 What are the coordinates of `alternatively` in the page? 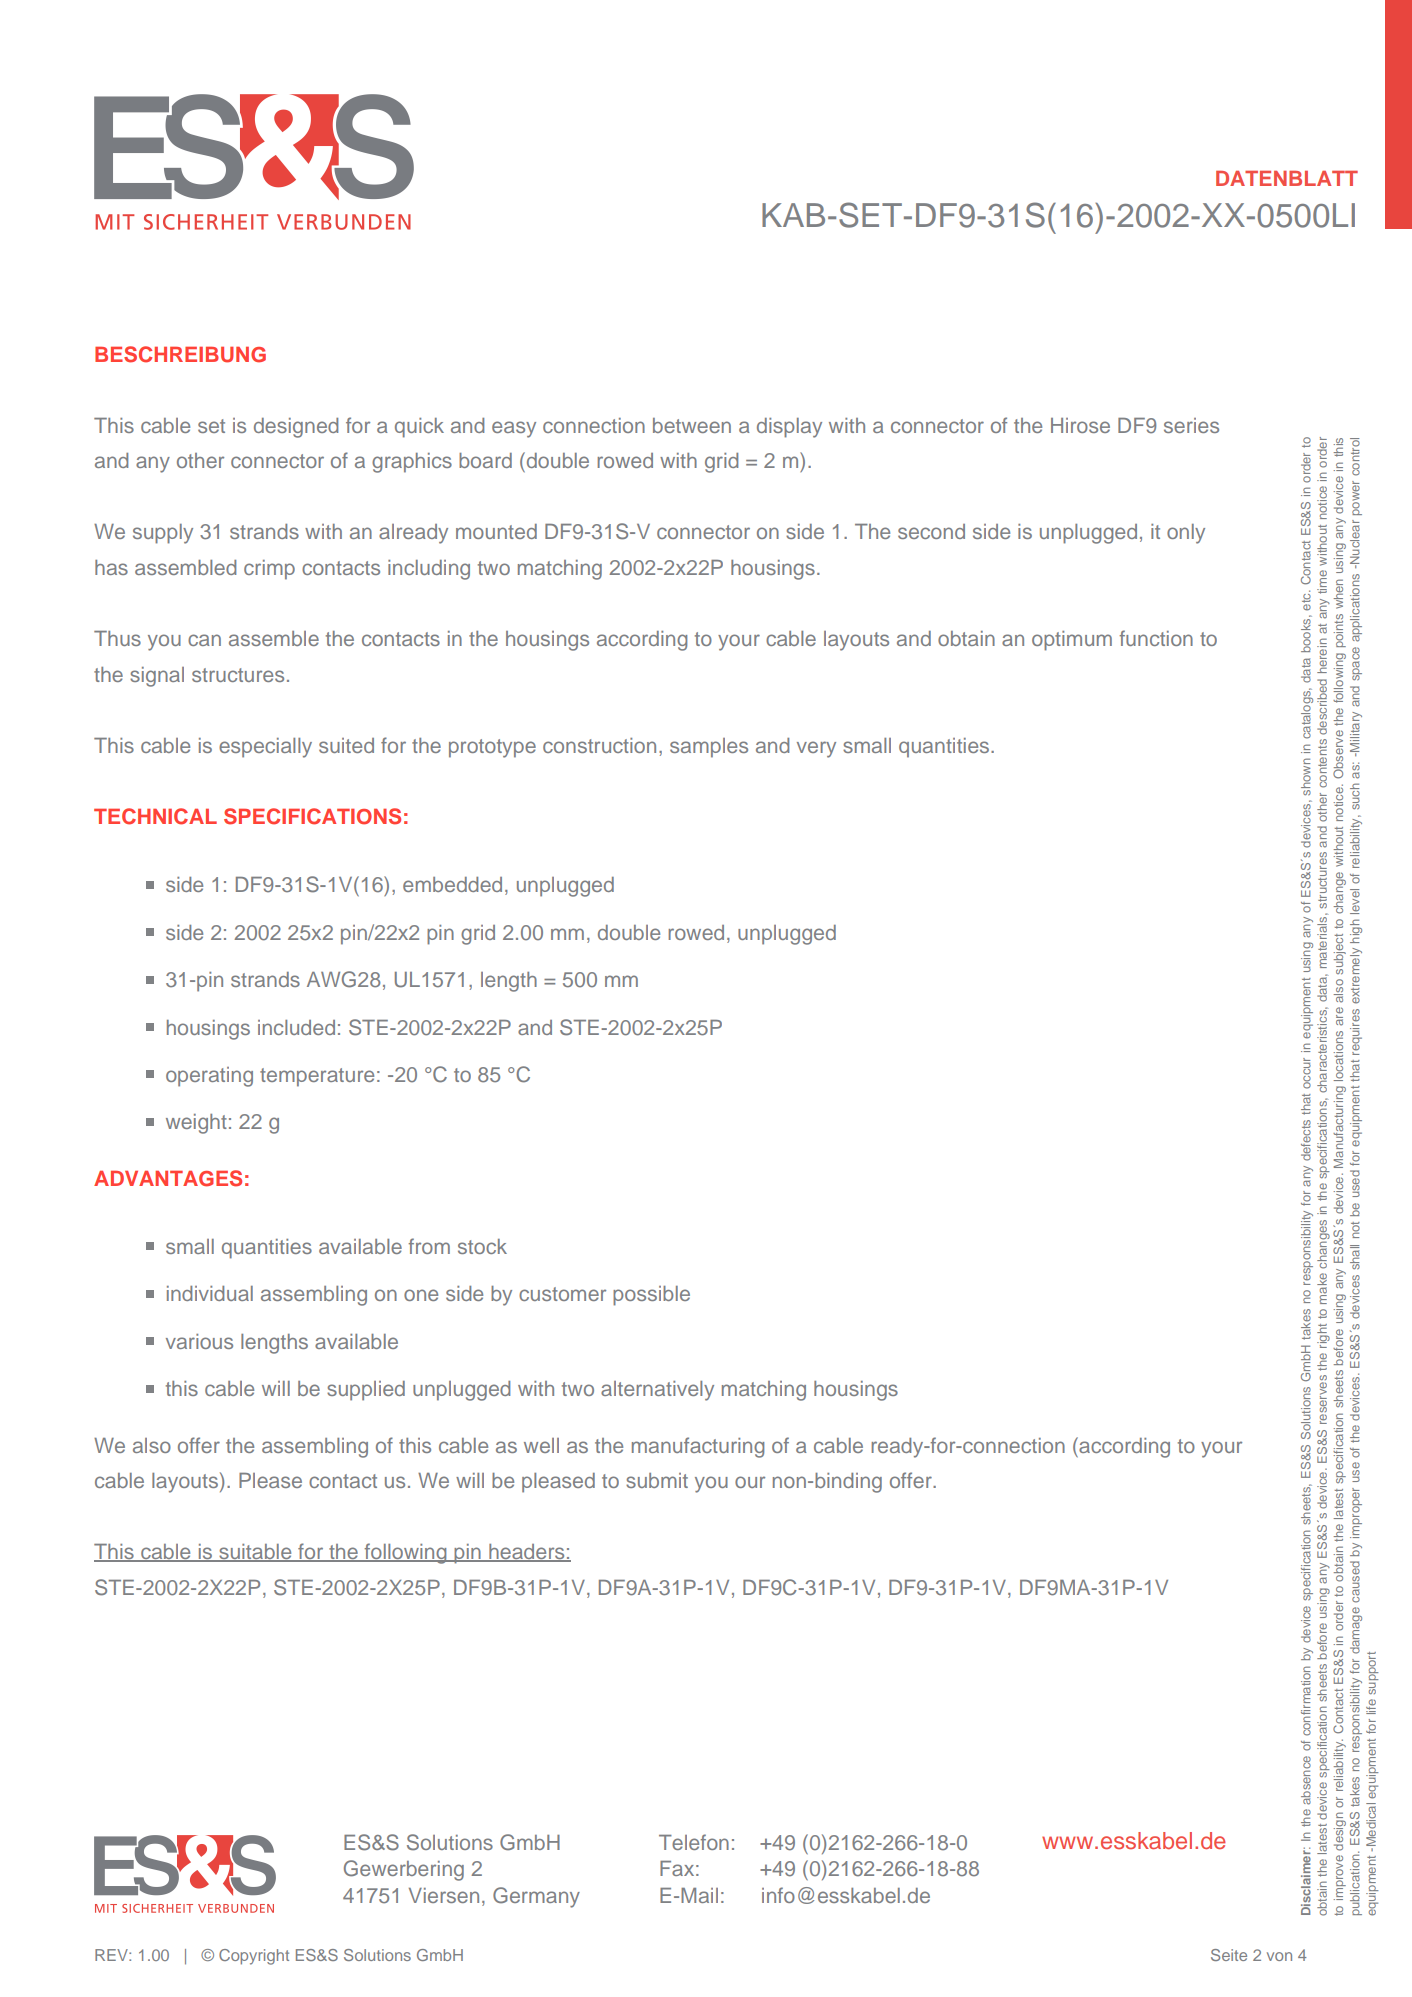 It's located at (657, 1391).
